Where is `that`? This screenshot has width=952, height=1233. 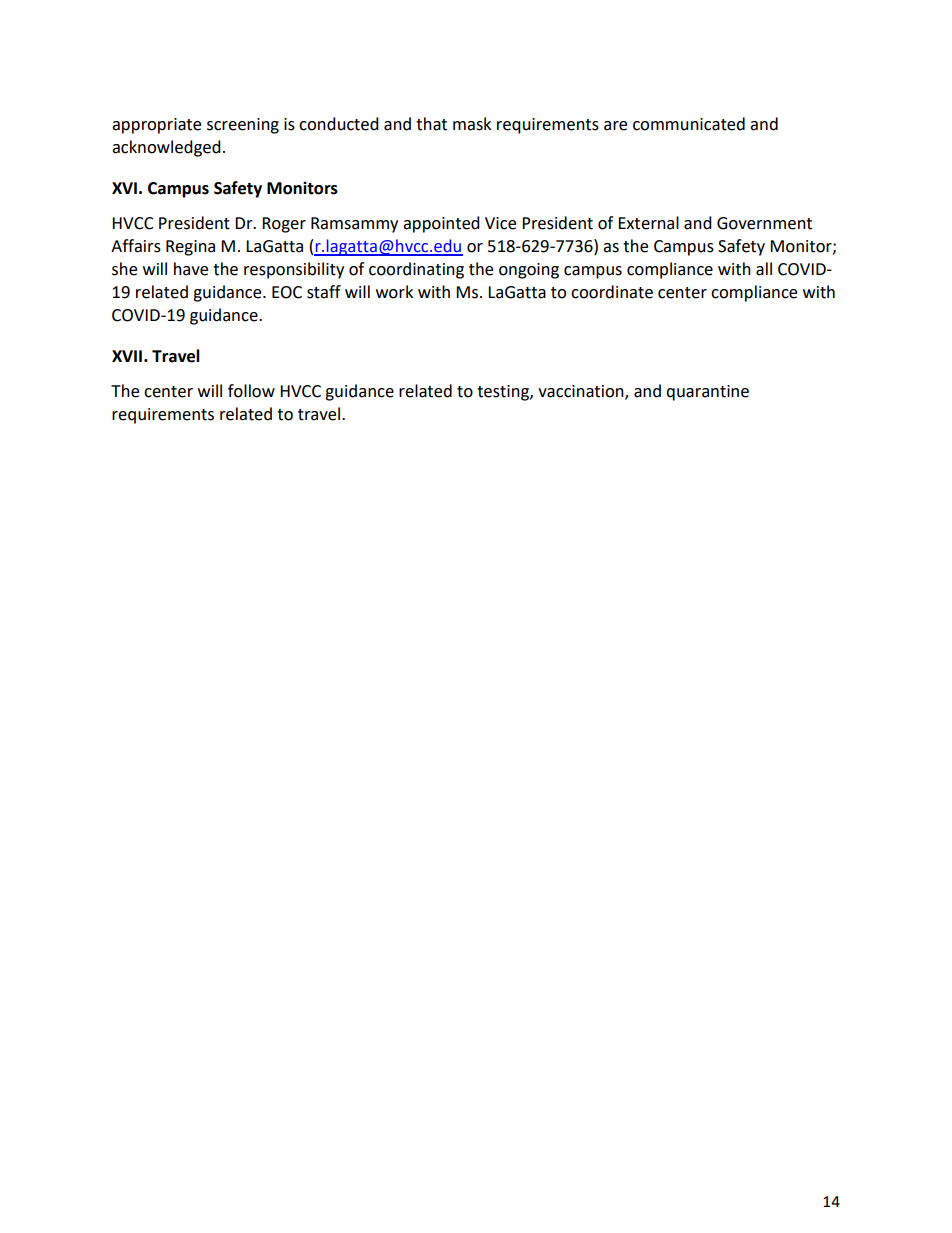
that is located at coordinates (431, 124).
